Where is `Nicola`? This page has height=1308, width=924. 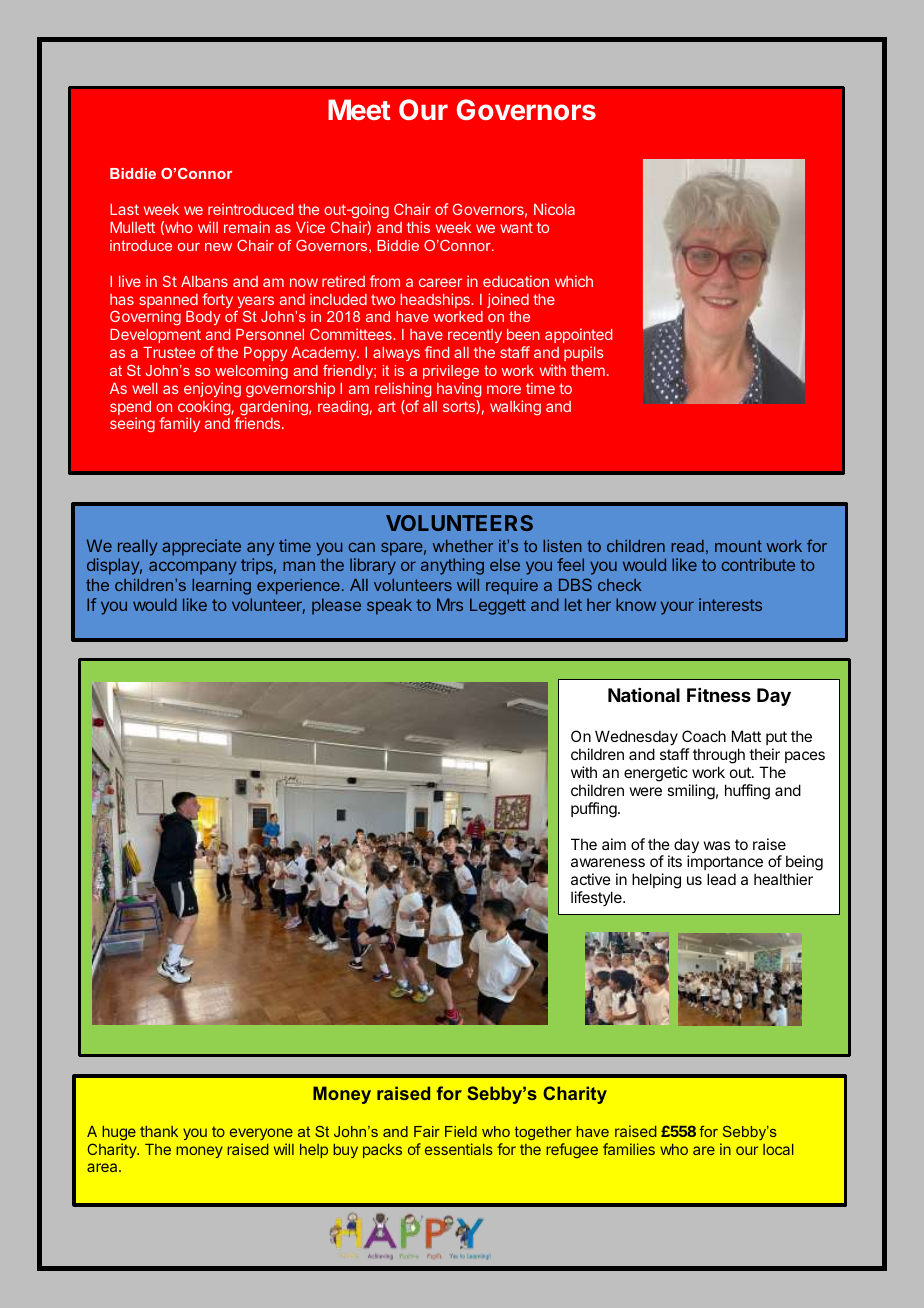
Nicola is located at coordinates (554, 209).
